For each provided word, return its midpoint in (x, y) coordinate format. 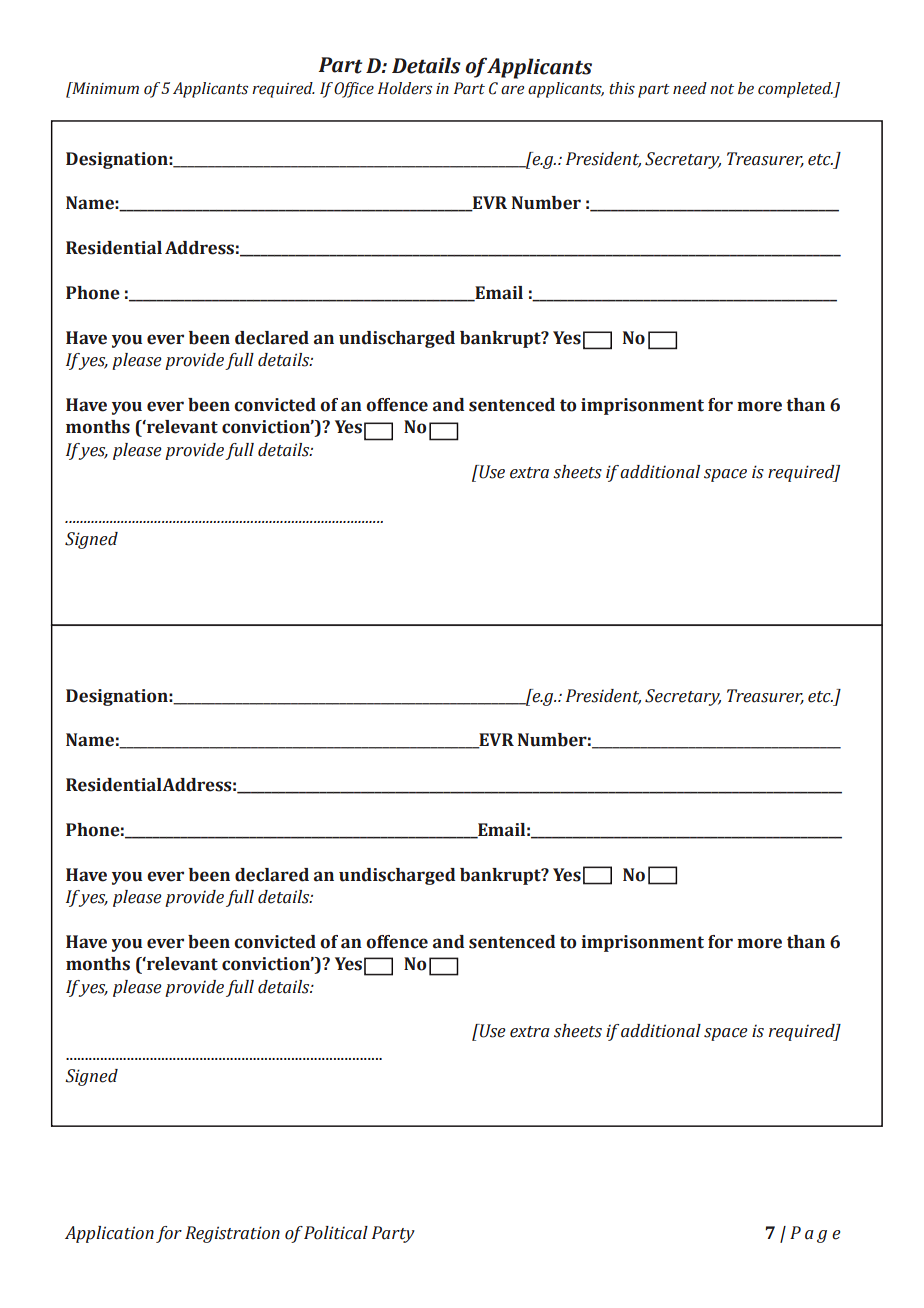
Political (336, 1233)
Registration (232, 1234)
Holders (405, 88)
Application (109, 1234)
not (722, 89)
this (622, 88)
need (690, 88)
